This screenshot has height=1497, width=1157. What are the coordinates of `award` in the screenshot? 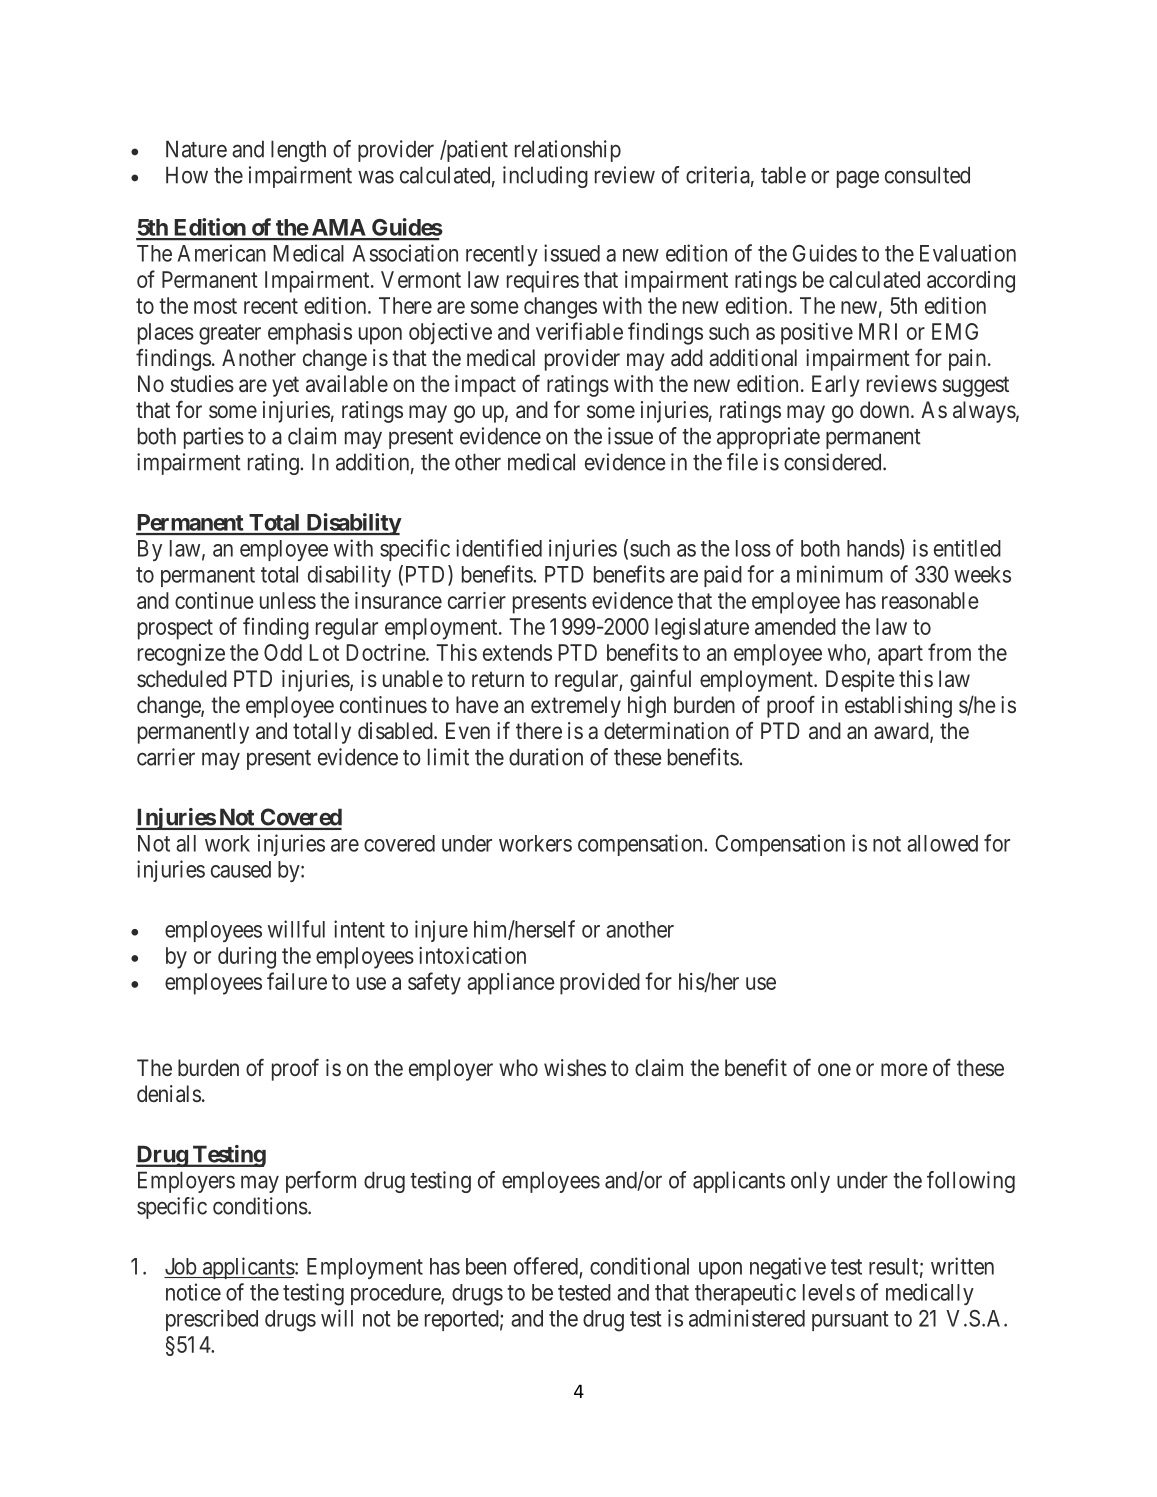 It's located at (902, 732).
